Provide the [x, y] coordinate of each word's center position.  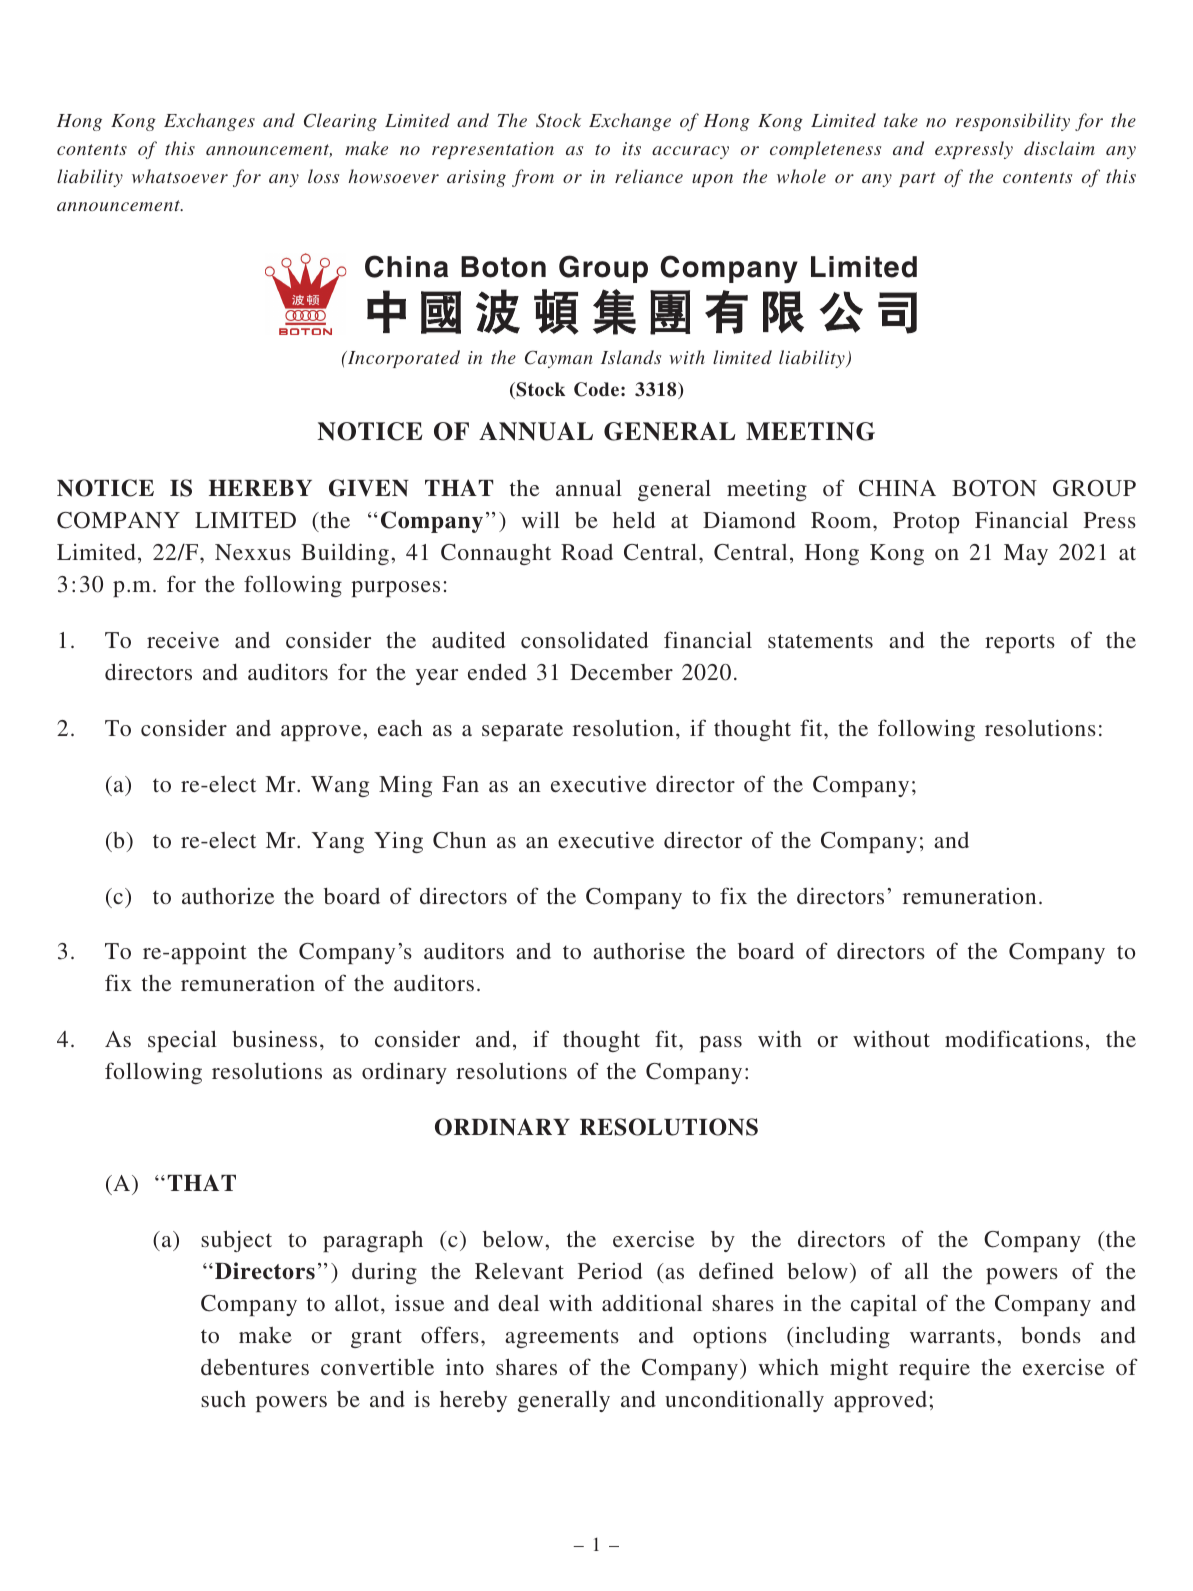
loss [323, 176]
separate [522, 731]
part [917, 179]
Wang [340, 786]
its [632, 148]
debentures [255, 1366]
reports [1020, 643]
